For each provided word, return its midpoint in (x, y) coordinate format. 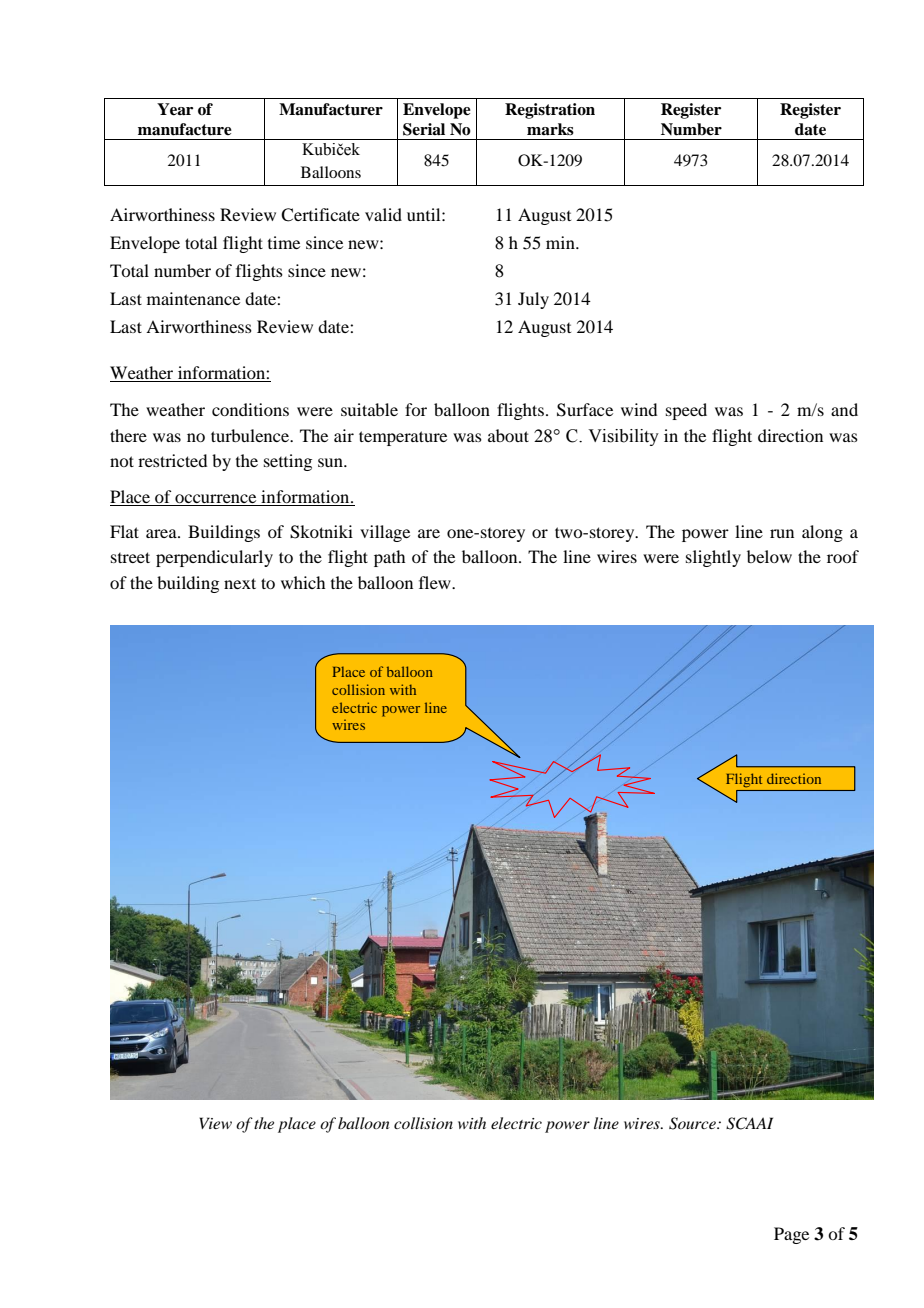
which (303, 582)
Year (175, 109)
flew (436, 582)
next (240, 583)
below (769, 556)
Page (791, 1235)
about (508, 435)
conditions (250, 409)
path (389, 558)
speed (686, 411)
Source (693, 1123)
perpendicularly (214, 558)
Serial (424, 129)
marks (550, 129)
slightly (713, 558)
